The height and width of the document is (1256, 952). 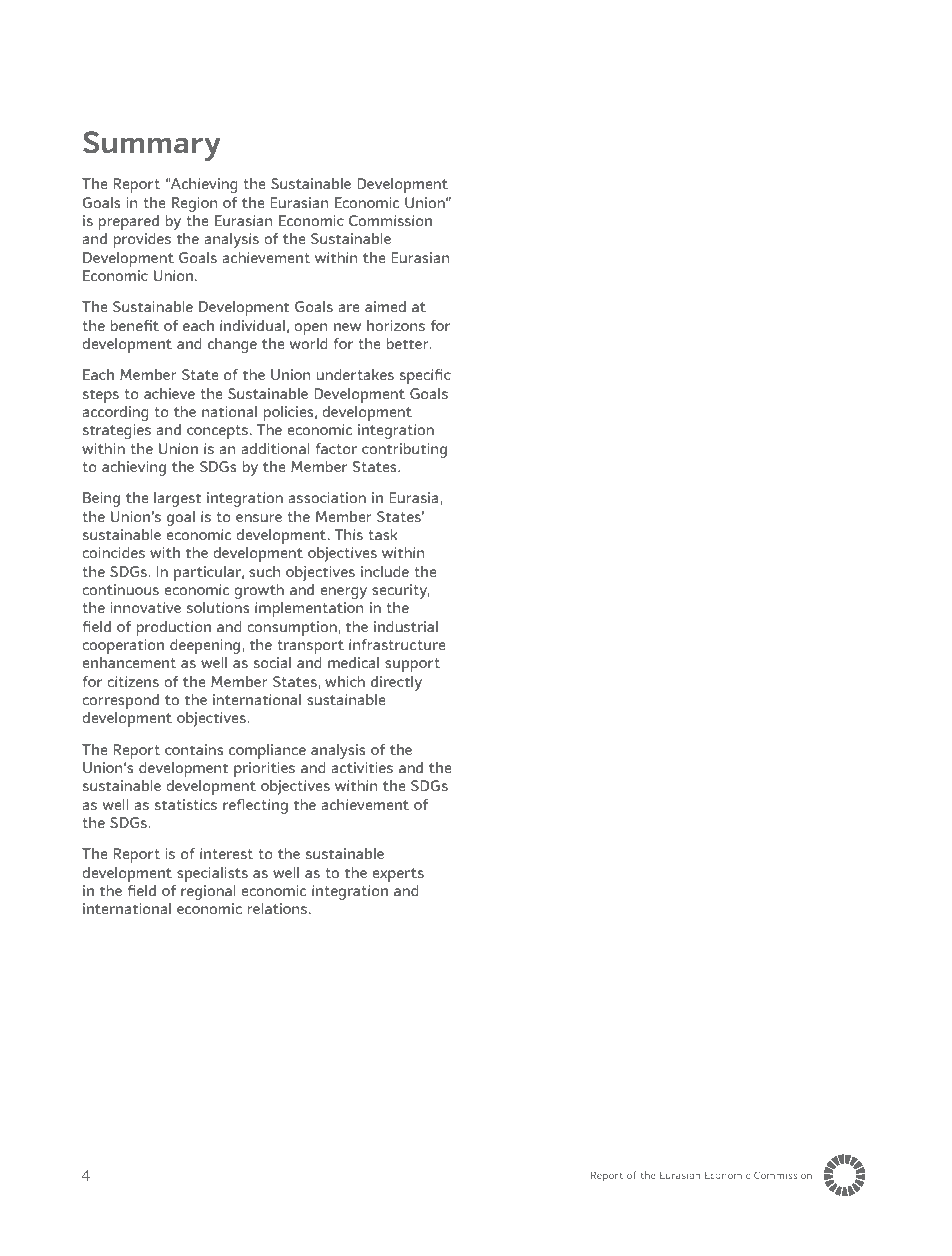 I want to click on specialists, so click(x=212, y=874).
